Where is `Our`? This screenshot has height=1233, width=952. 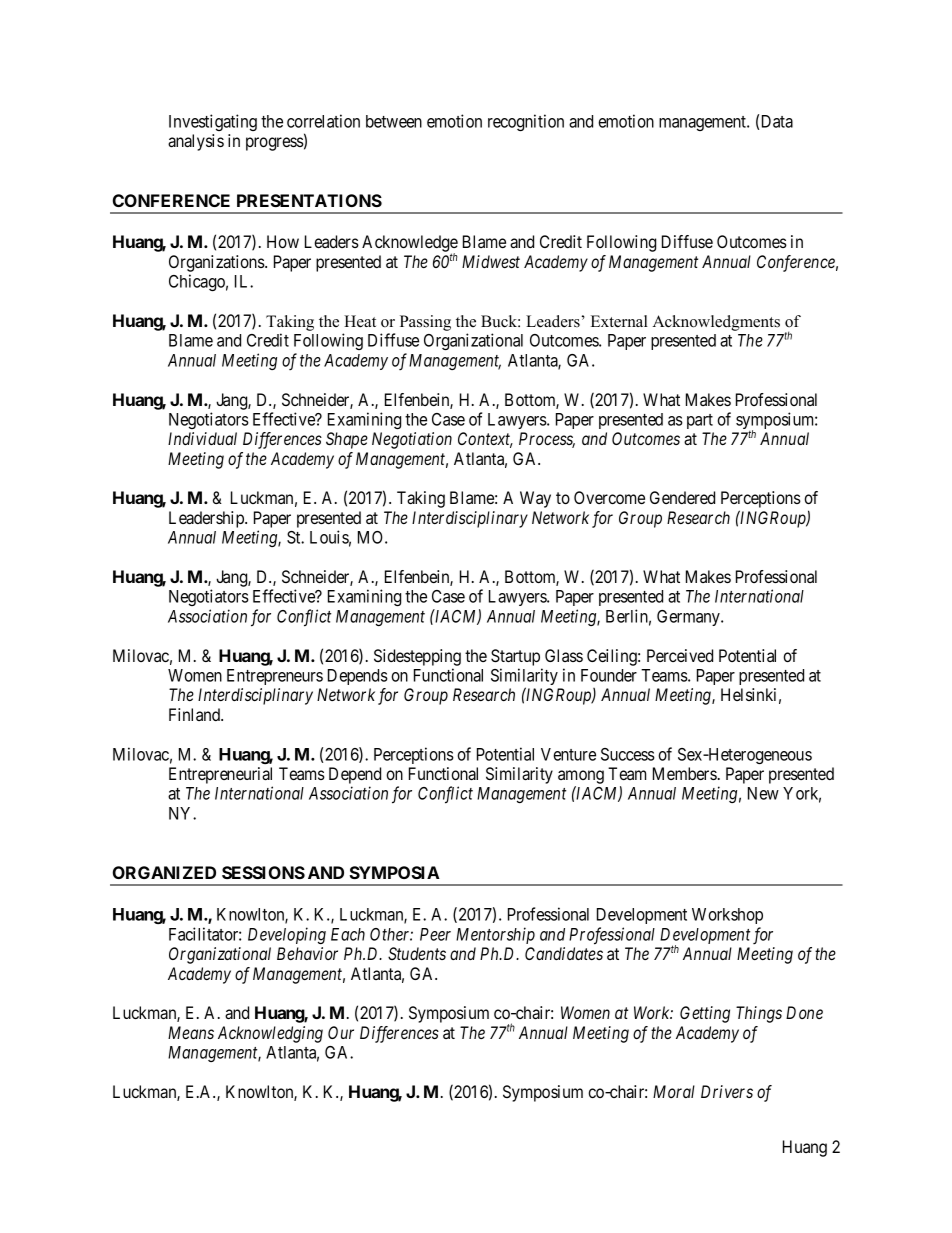 Our is located at coordinates (341, 1032).
